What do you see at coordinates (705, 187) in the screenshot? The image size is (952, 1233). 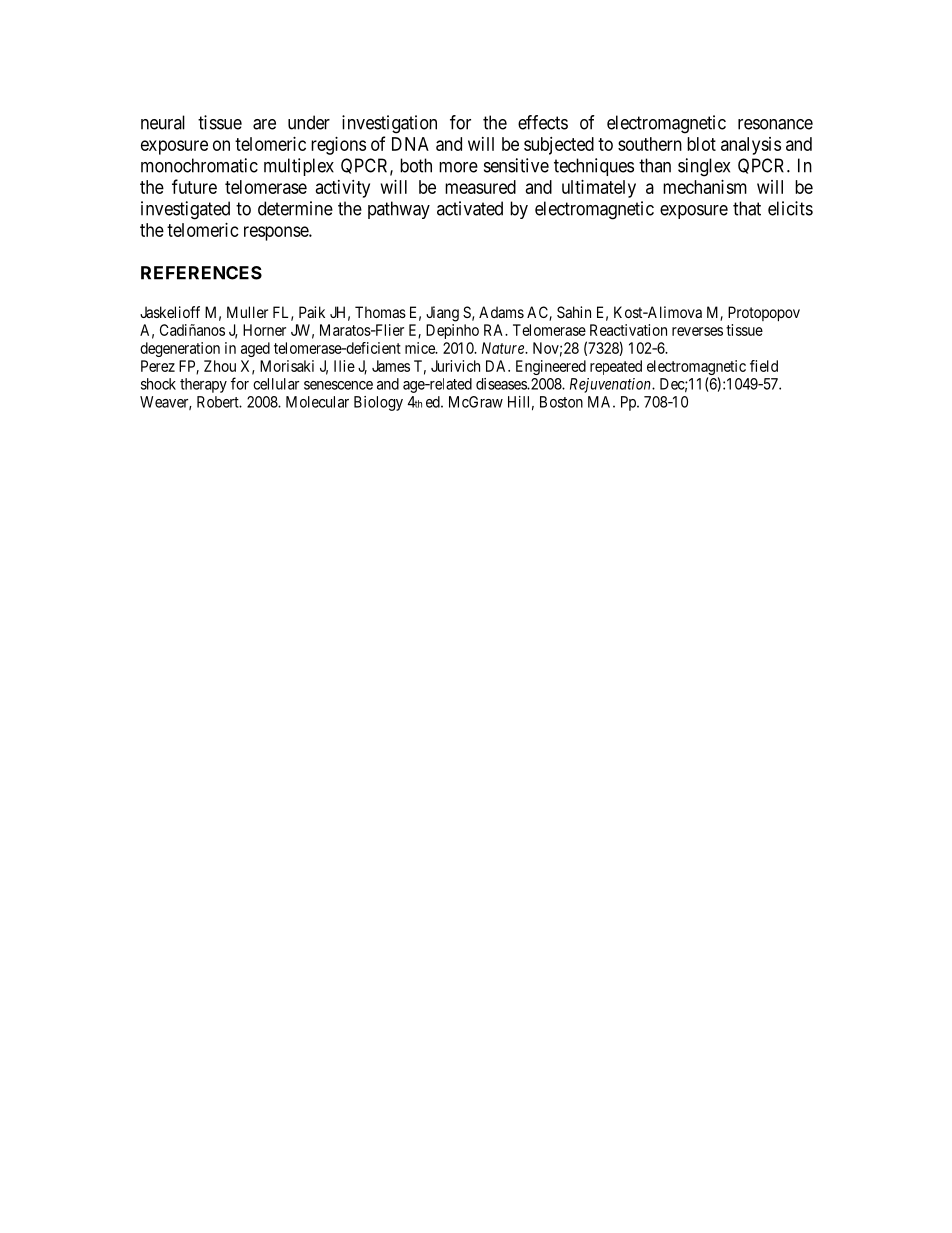 I see `mechanism` at bounding box center [705, 187].
